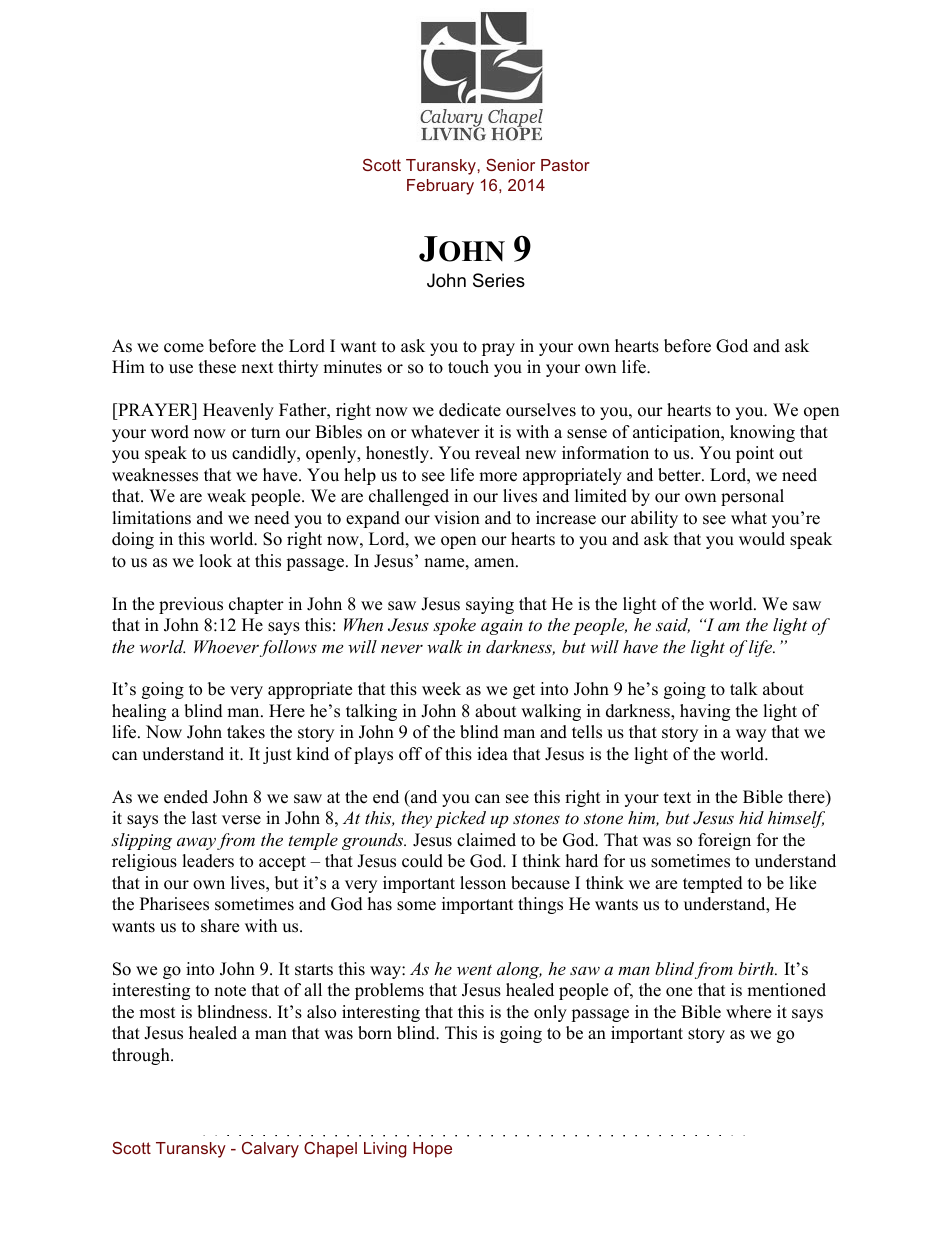 The width and height of the screenshot is (952, 1233). Describe the element at coordinates (762, 539) in the screenshot. I see `would` at that location.
